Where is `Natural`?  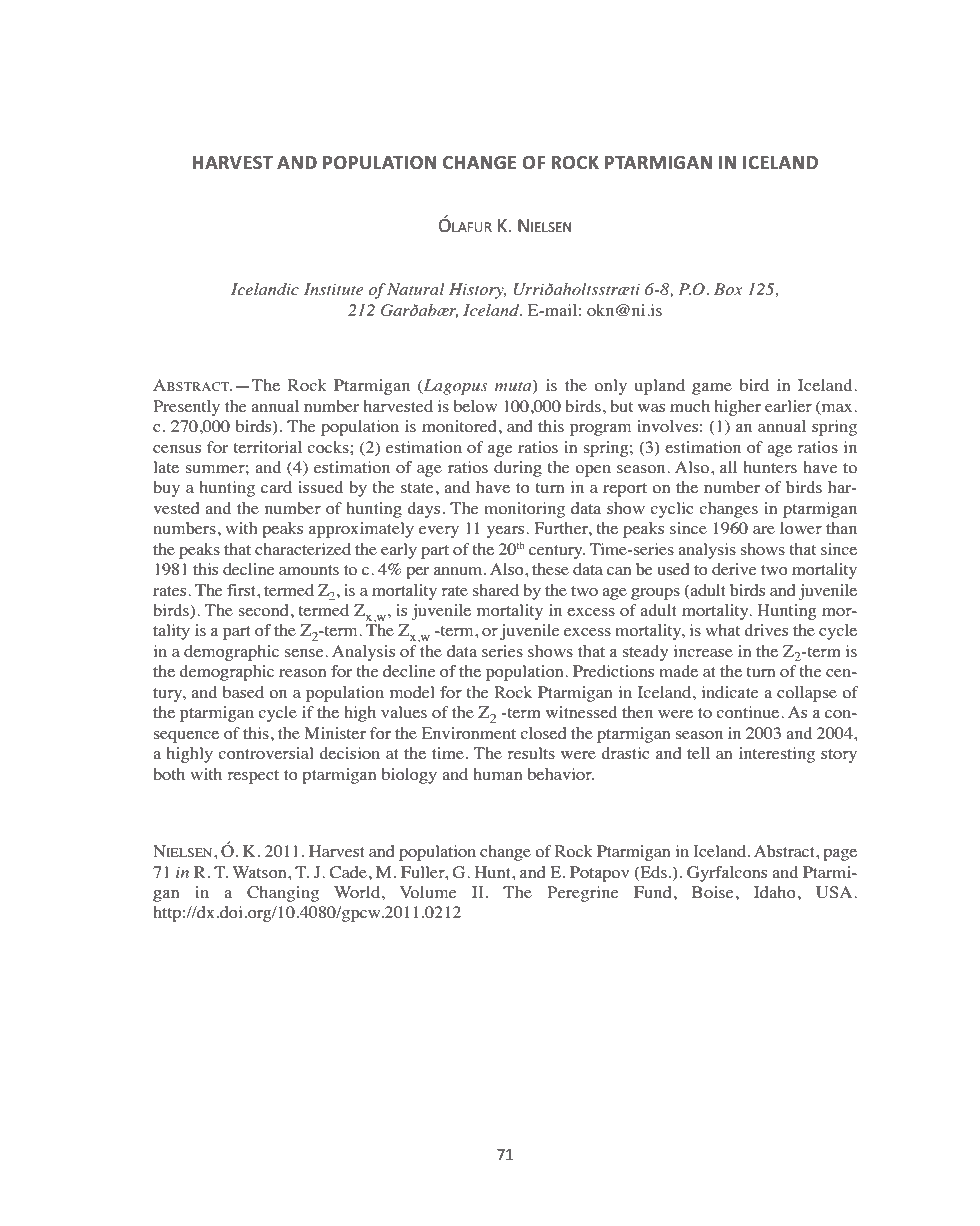 Natural is located at coordinates (416, 289).
